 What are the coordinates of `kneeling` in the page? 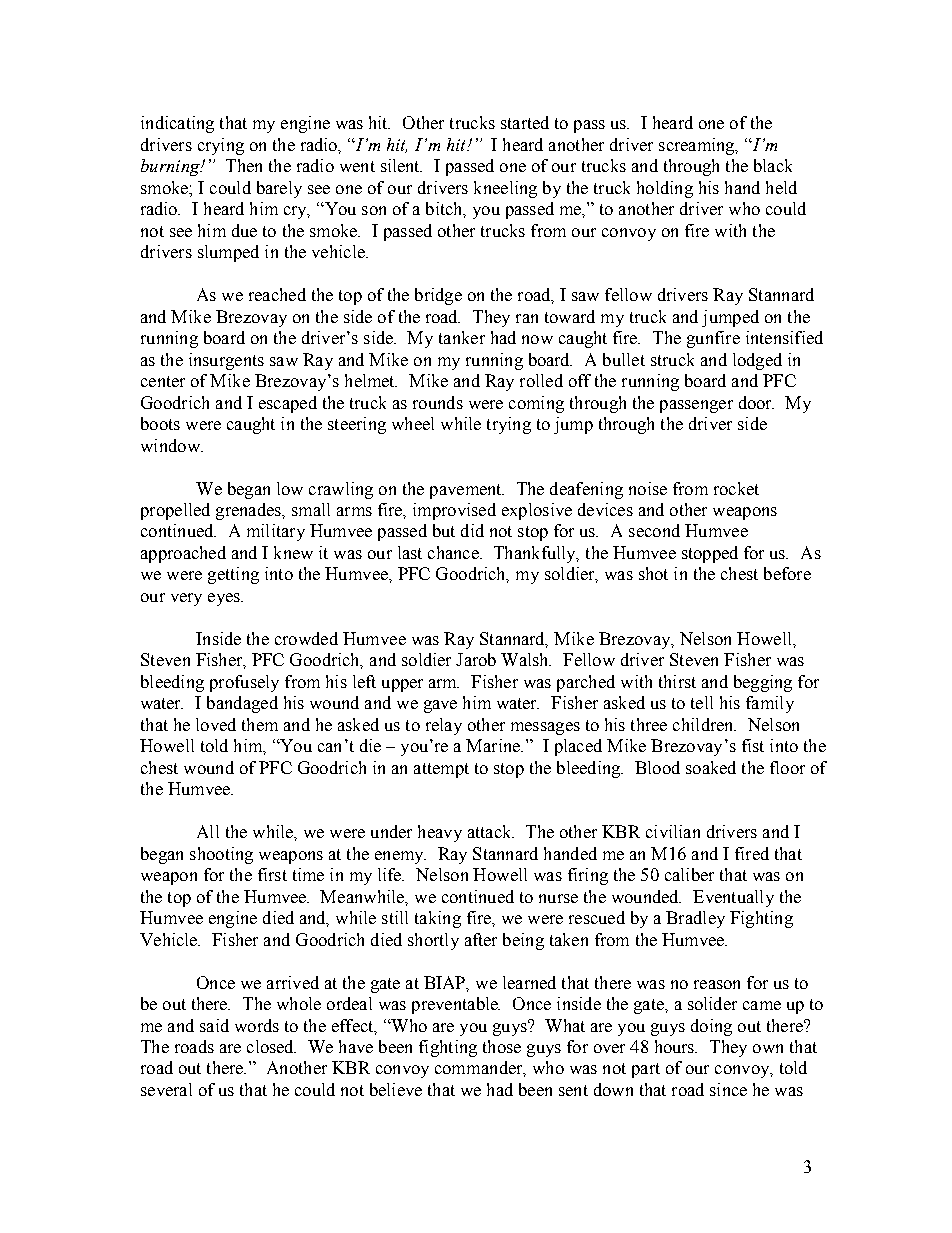 It's located at (505, 189).
